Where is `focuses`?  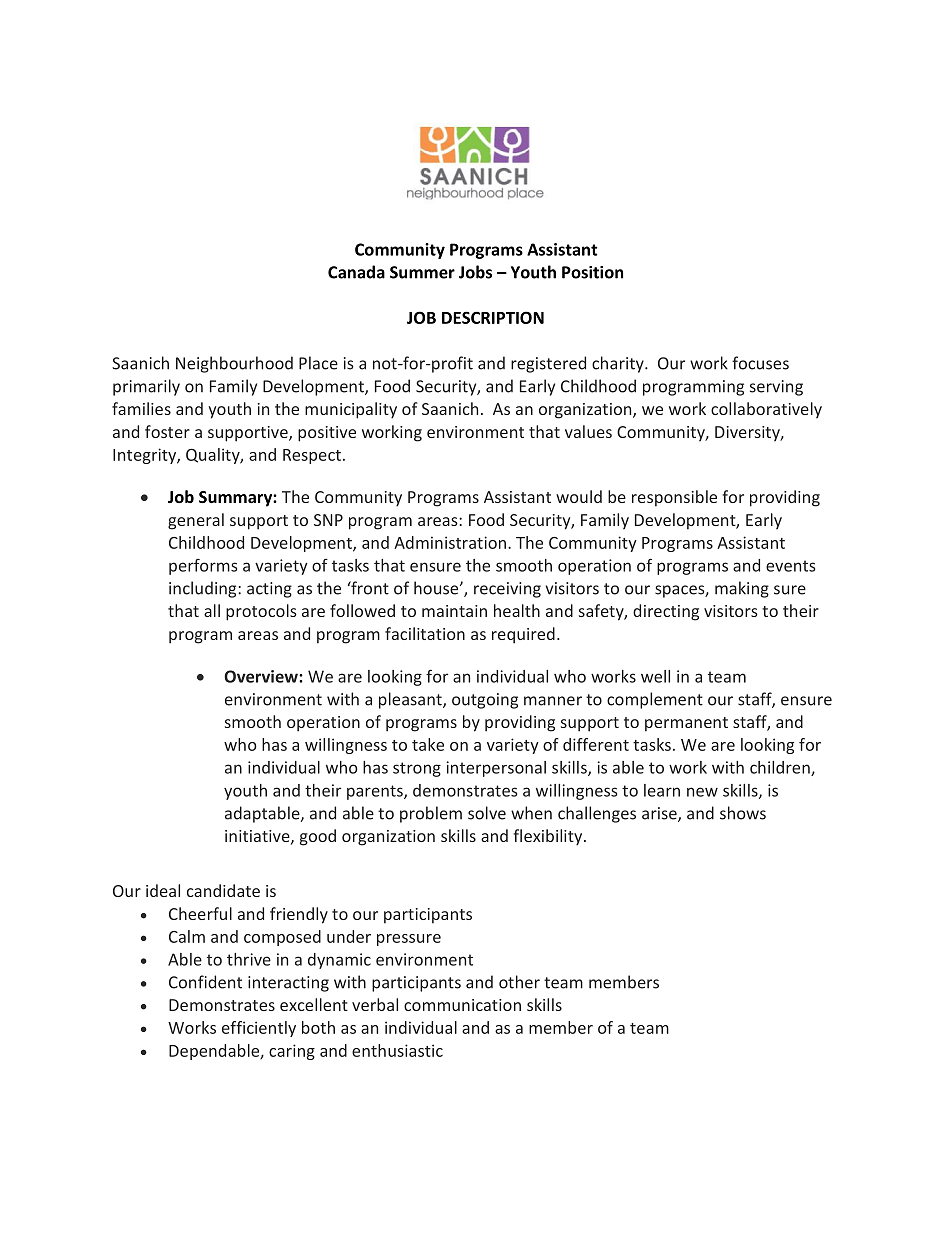
focuses is located at coordinates (760, 363).
